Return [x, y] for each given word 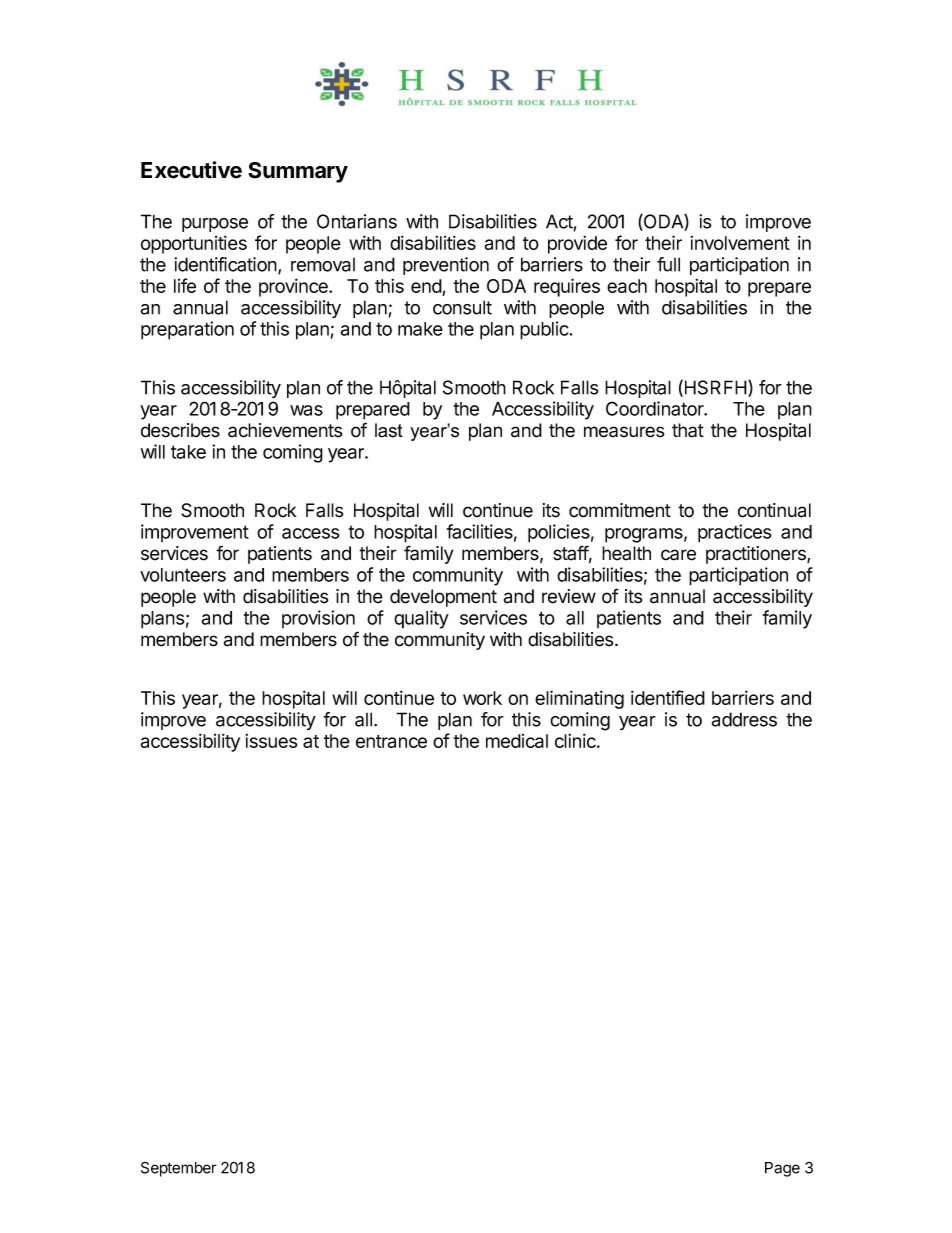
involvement [740, 243]
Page [782, 1169]
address [744, 719]
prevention [446, 266]
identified [668, 697]
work [482, 698]
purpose [215, 225]
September [179, 1169]
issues [271, 741]
